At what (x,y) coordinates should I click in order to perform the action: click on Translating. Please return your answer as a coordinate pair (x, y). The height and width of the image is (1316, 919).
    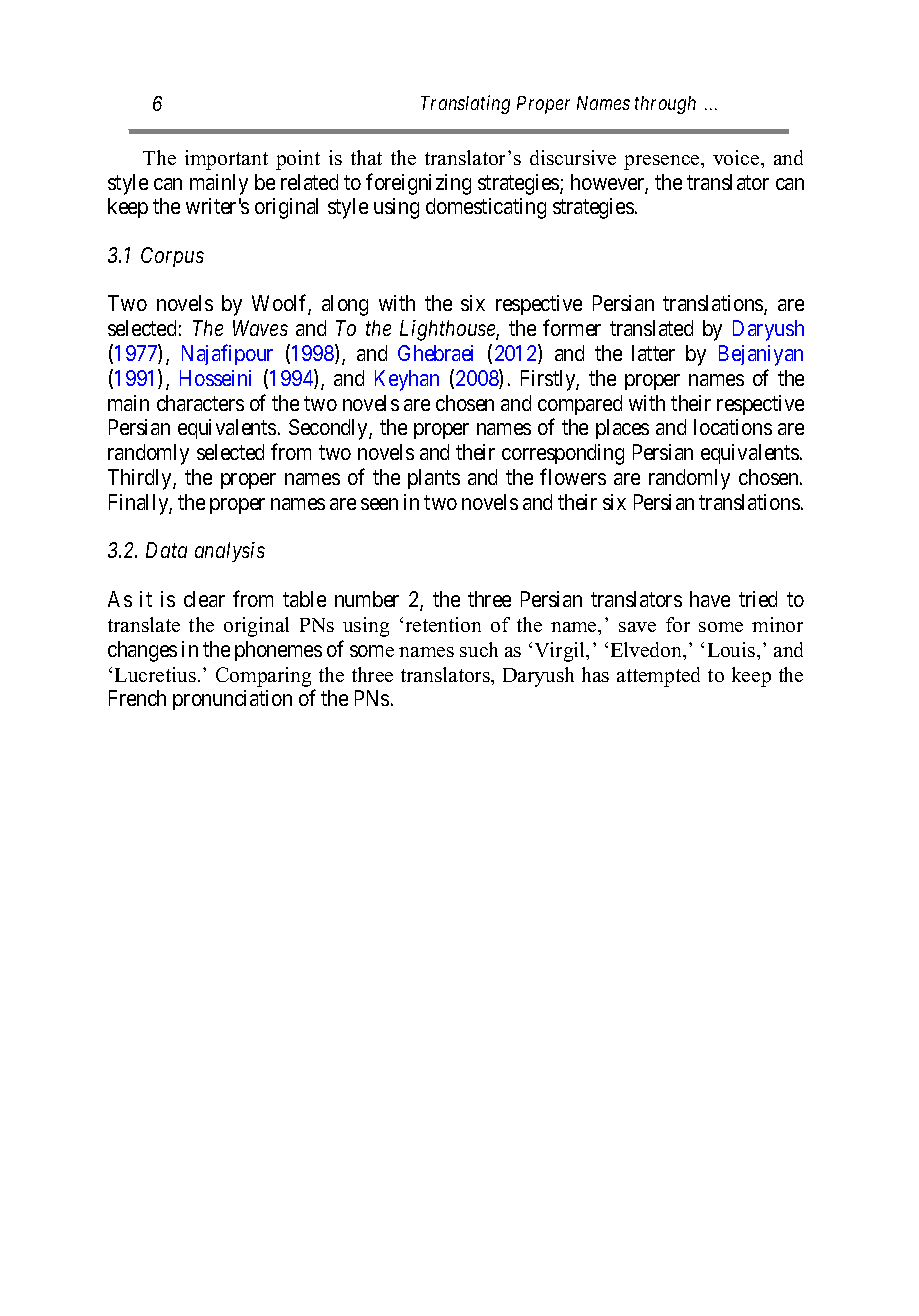
    Looking at the image, I should click on (465, 104).
